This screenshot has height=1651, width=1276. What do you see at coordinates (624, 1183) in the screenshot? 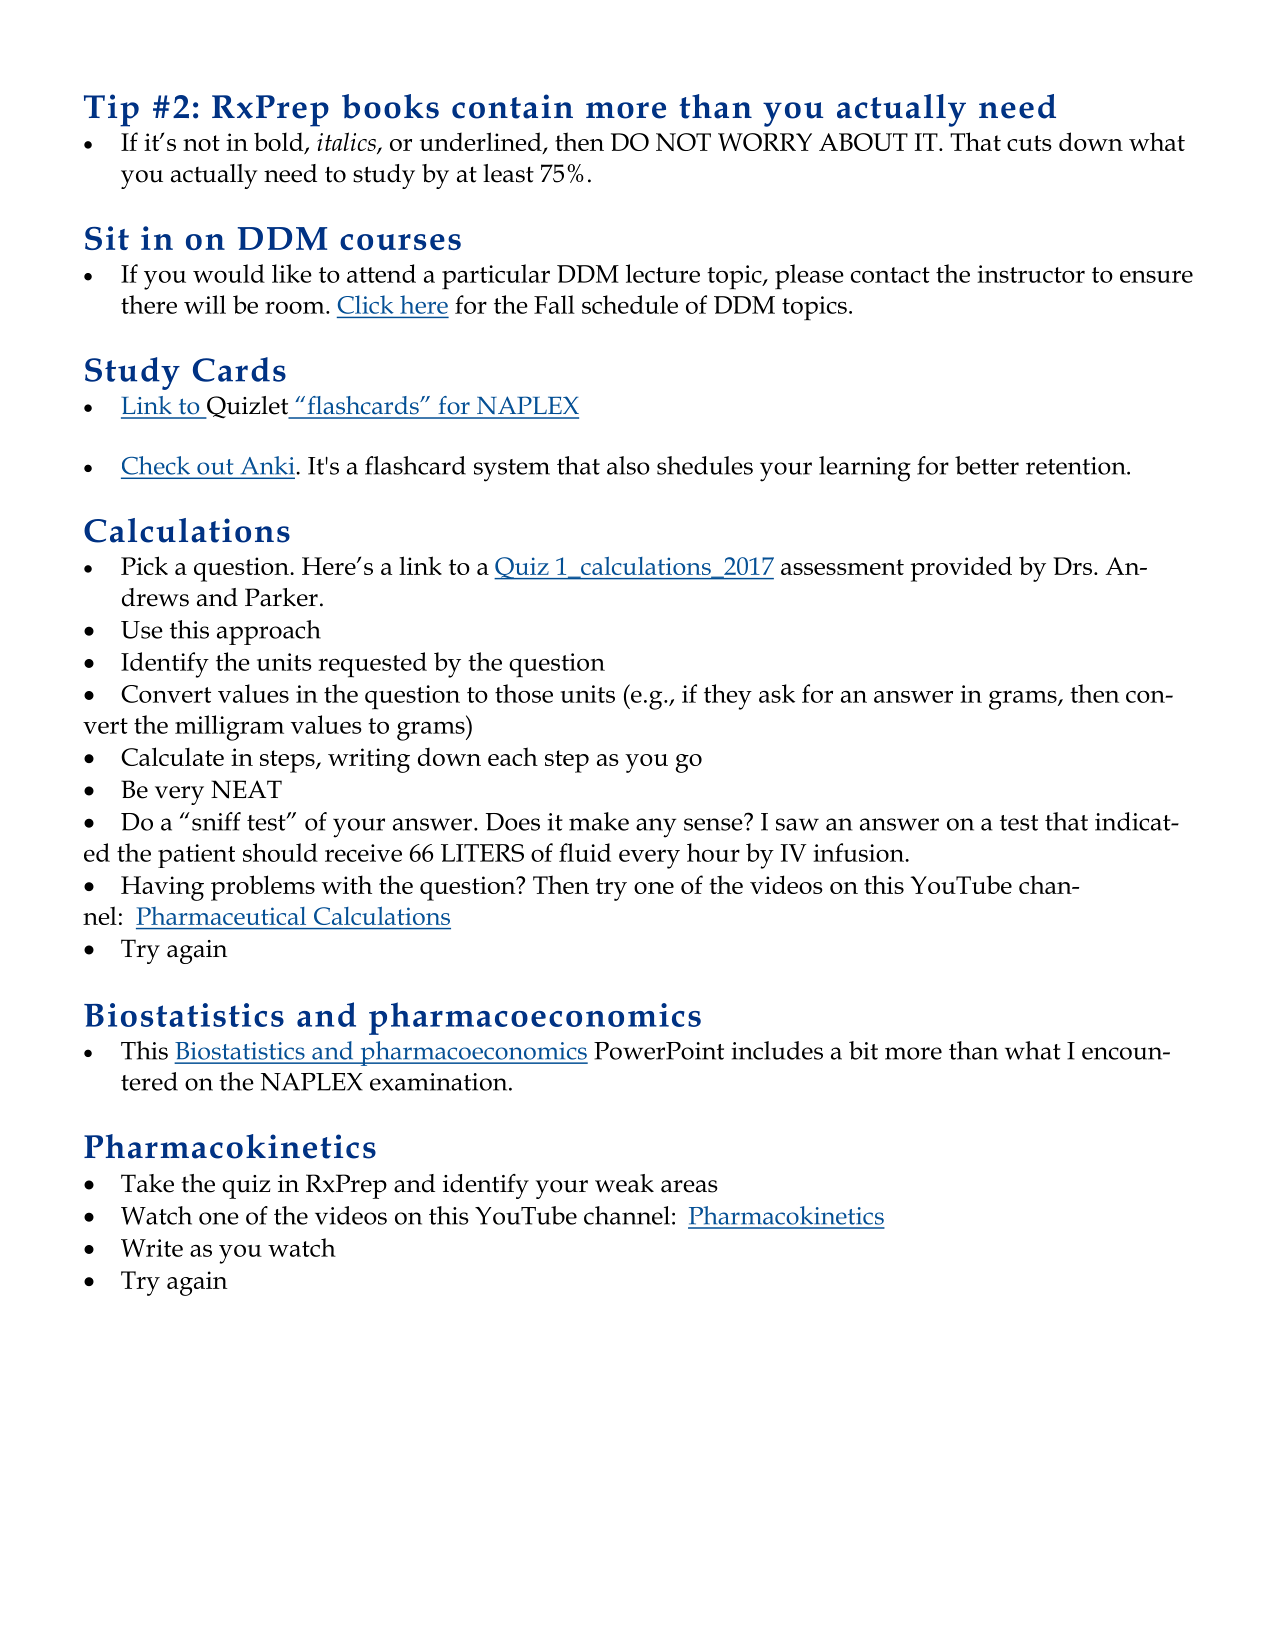
I see `weak` at bounding box center [624, 1183].
